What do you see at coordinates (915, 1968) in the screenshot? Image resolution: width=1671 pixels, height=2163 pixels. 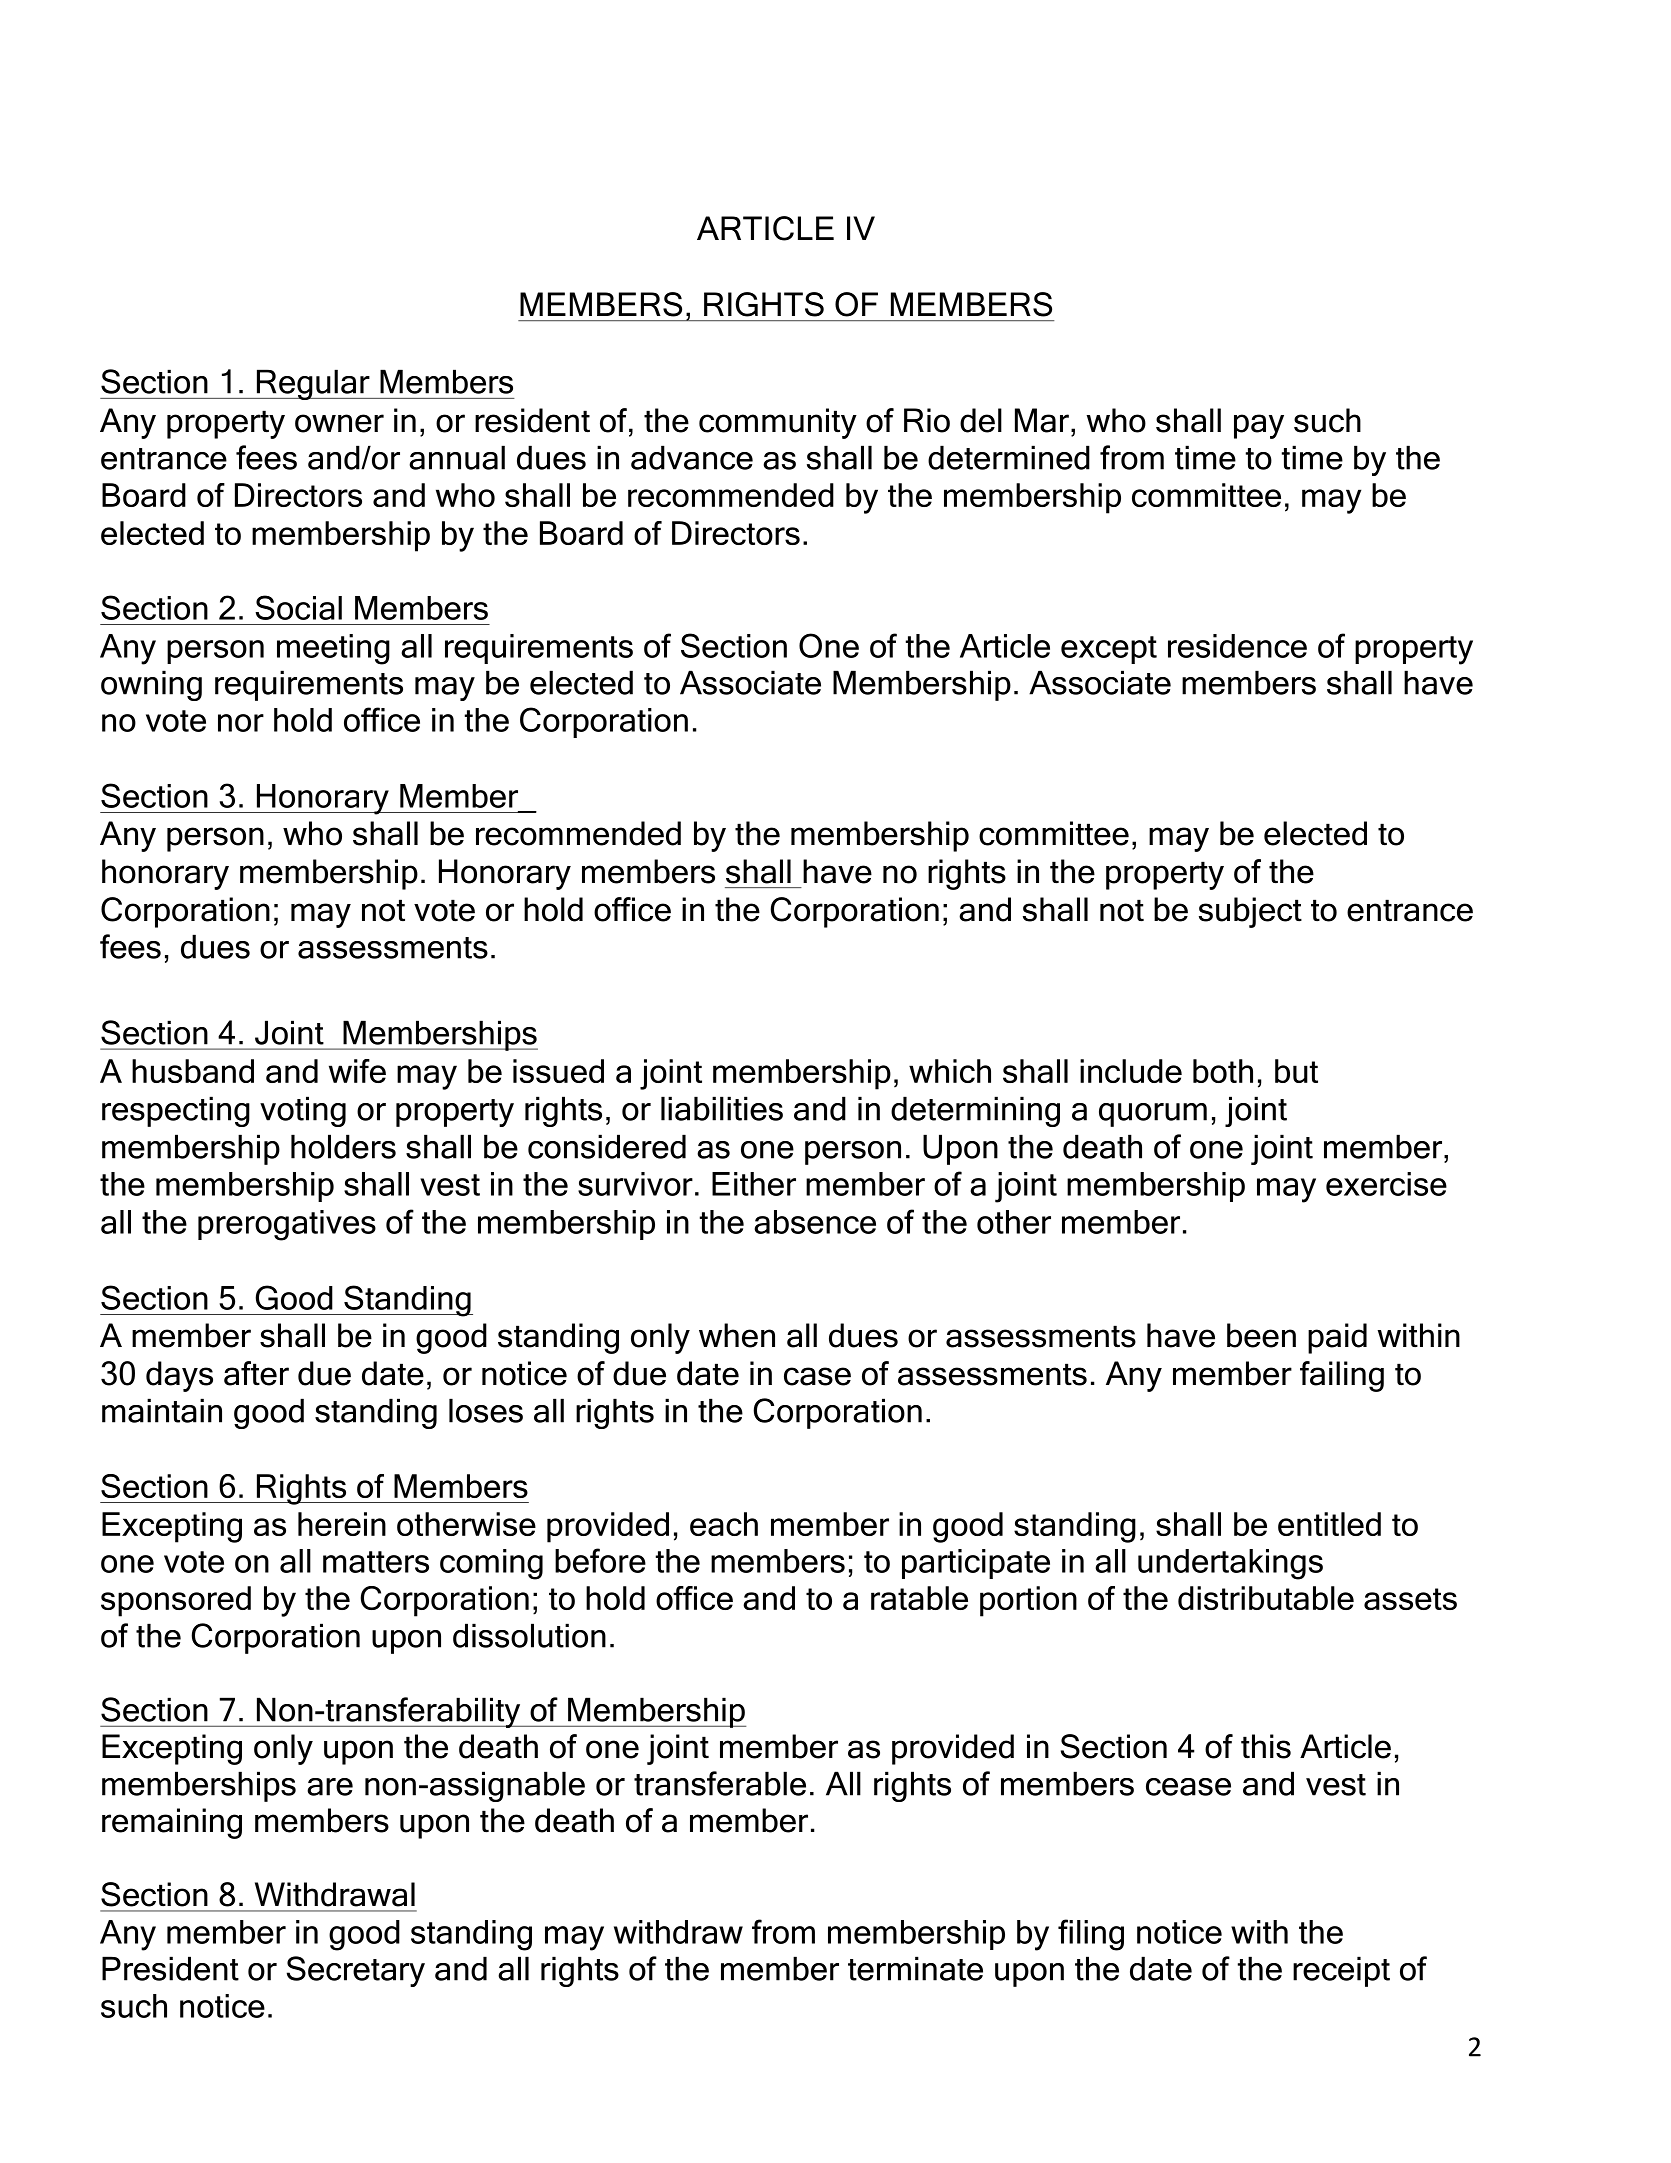 I see `terminate` at bounding box center [915, 1968].
